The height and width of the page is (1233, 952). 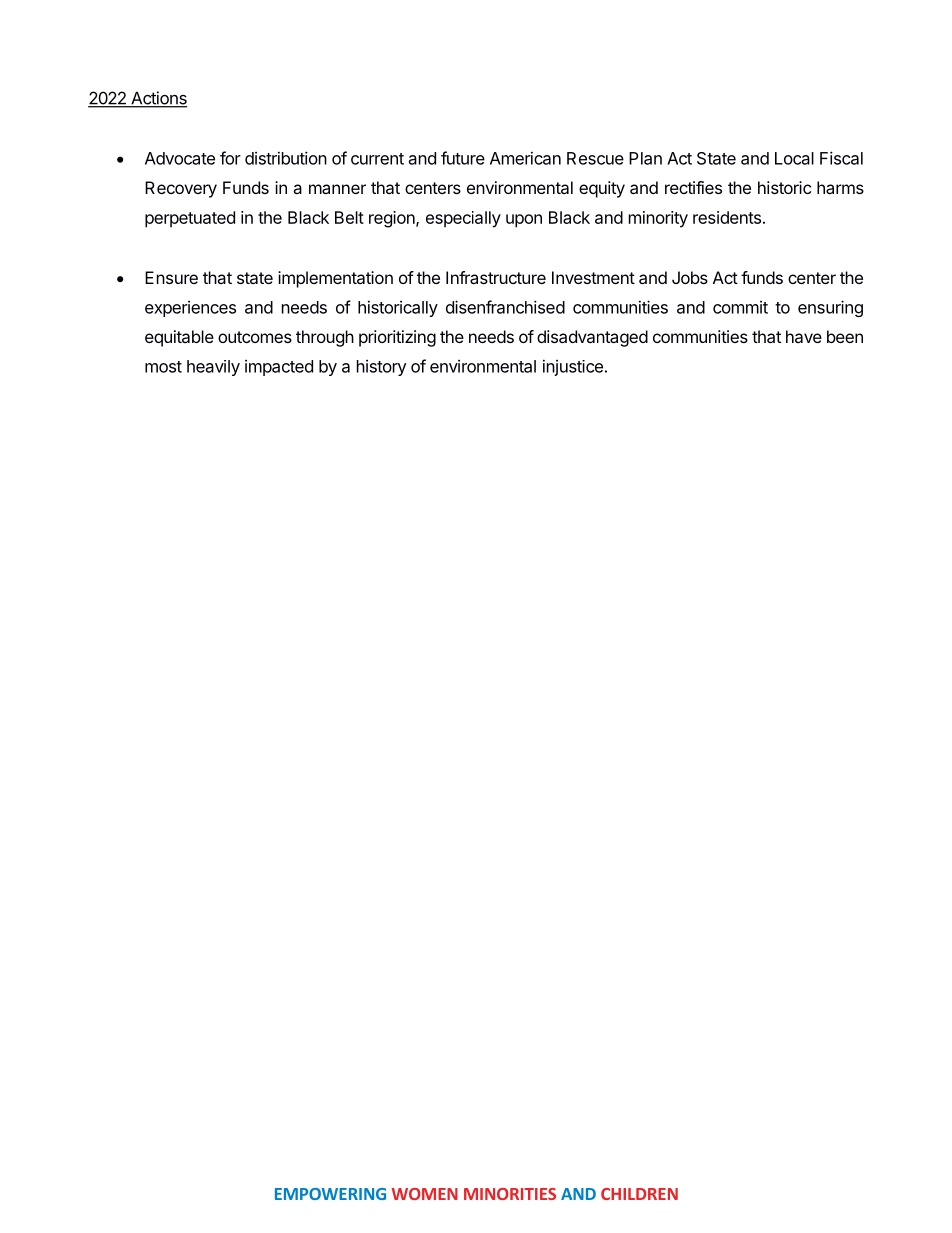 I want to click on injustice, so click(x=573, y=367).
